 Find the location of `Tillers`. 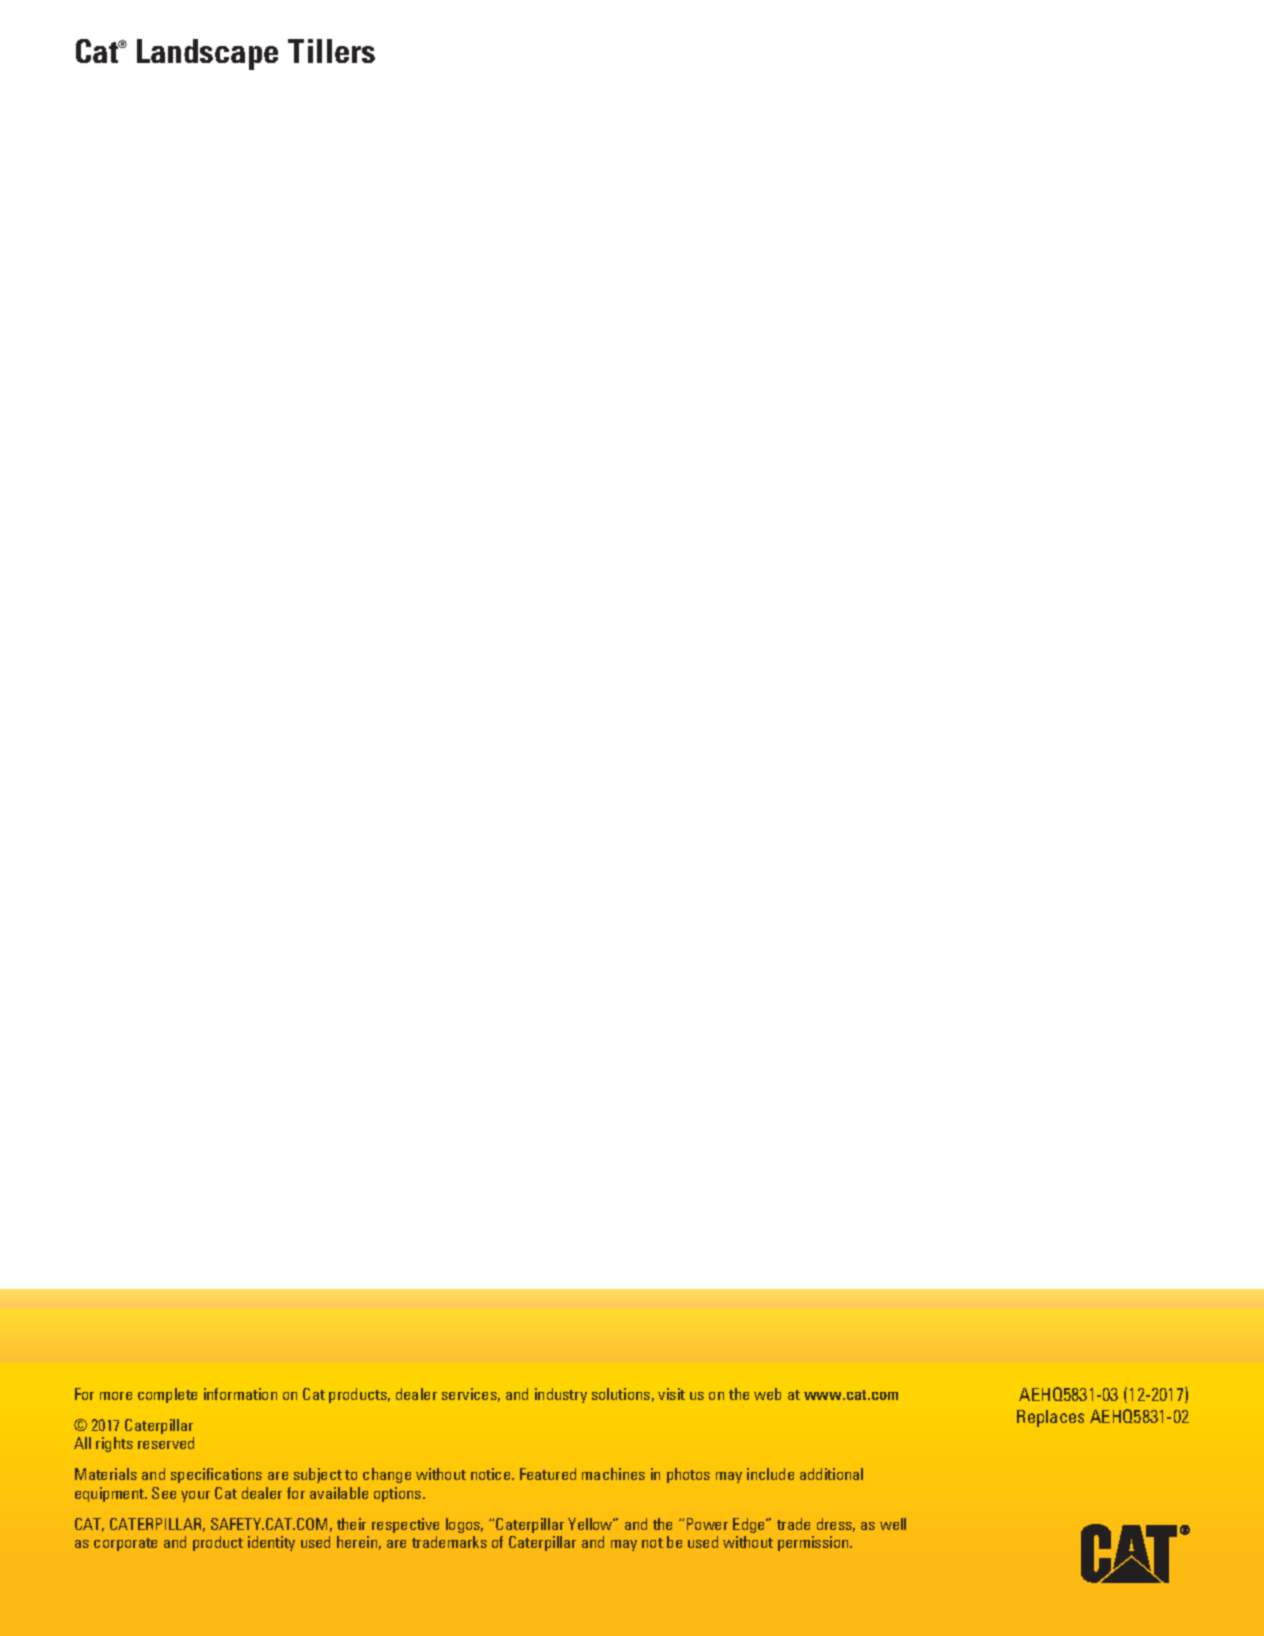

Tillers is located at coordinates (331, 51).
